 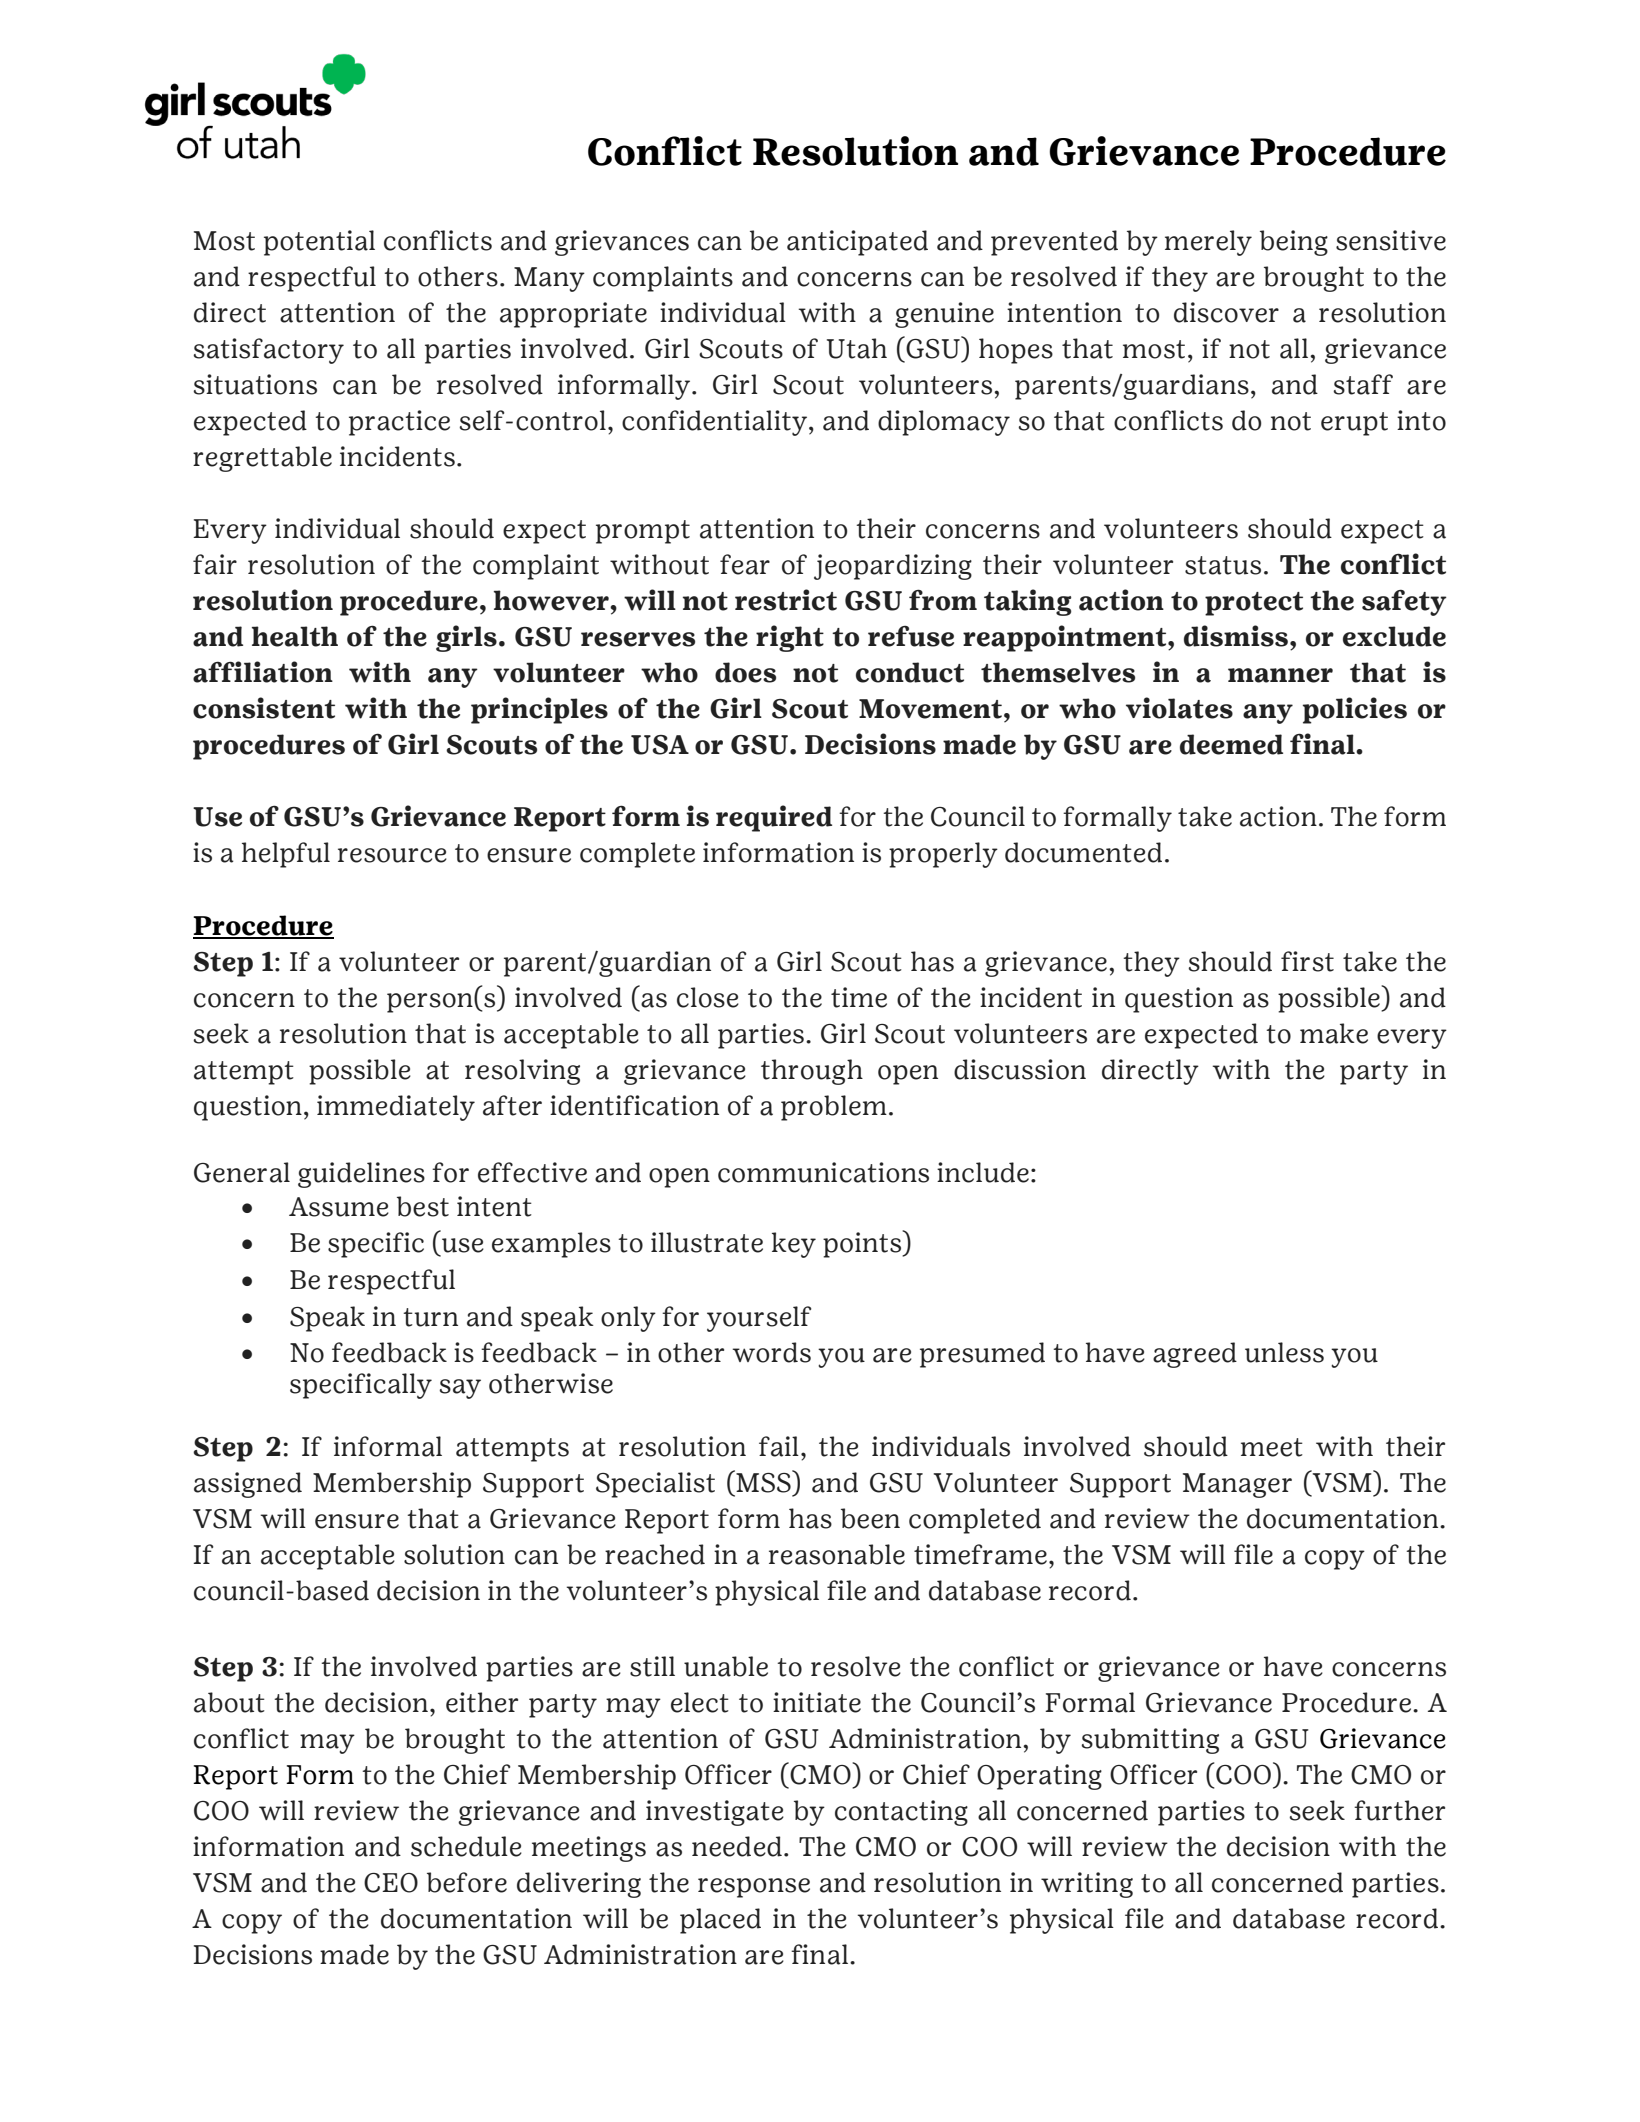 I want to click on anticipated, so click(x=857, y=243).
